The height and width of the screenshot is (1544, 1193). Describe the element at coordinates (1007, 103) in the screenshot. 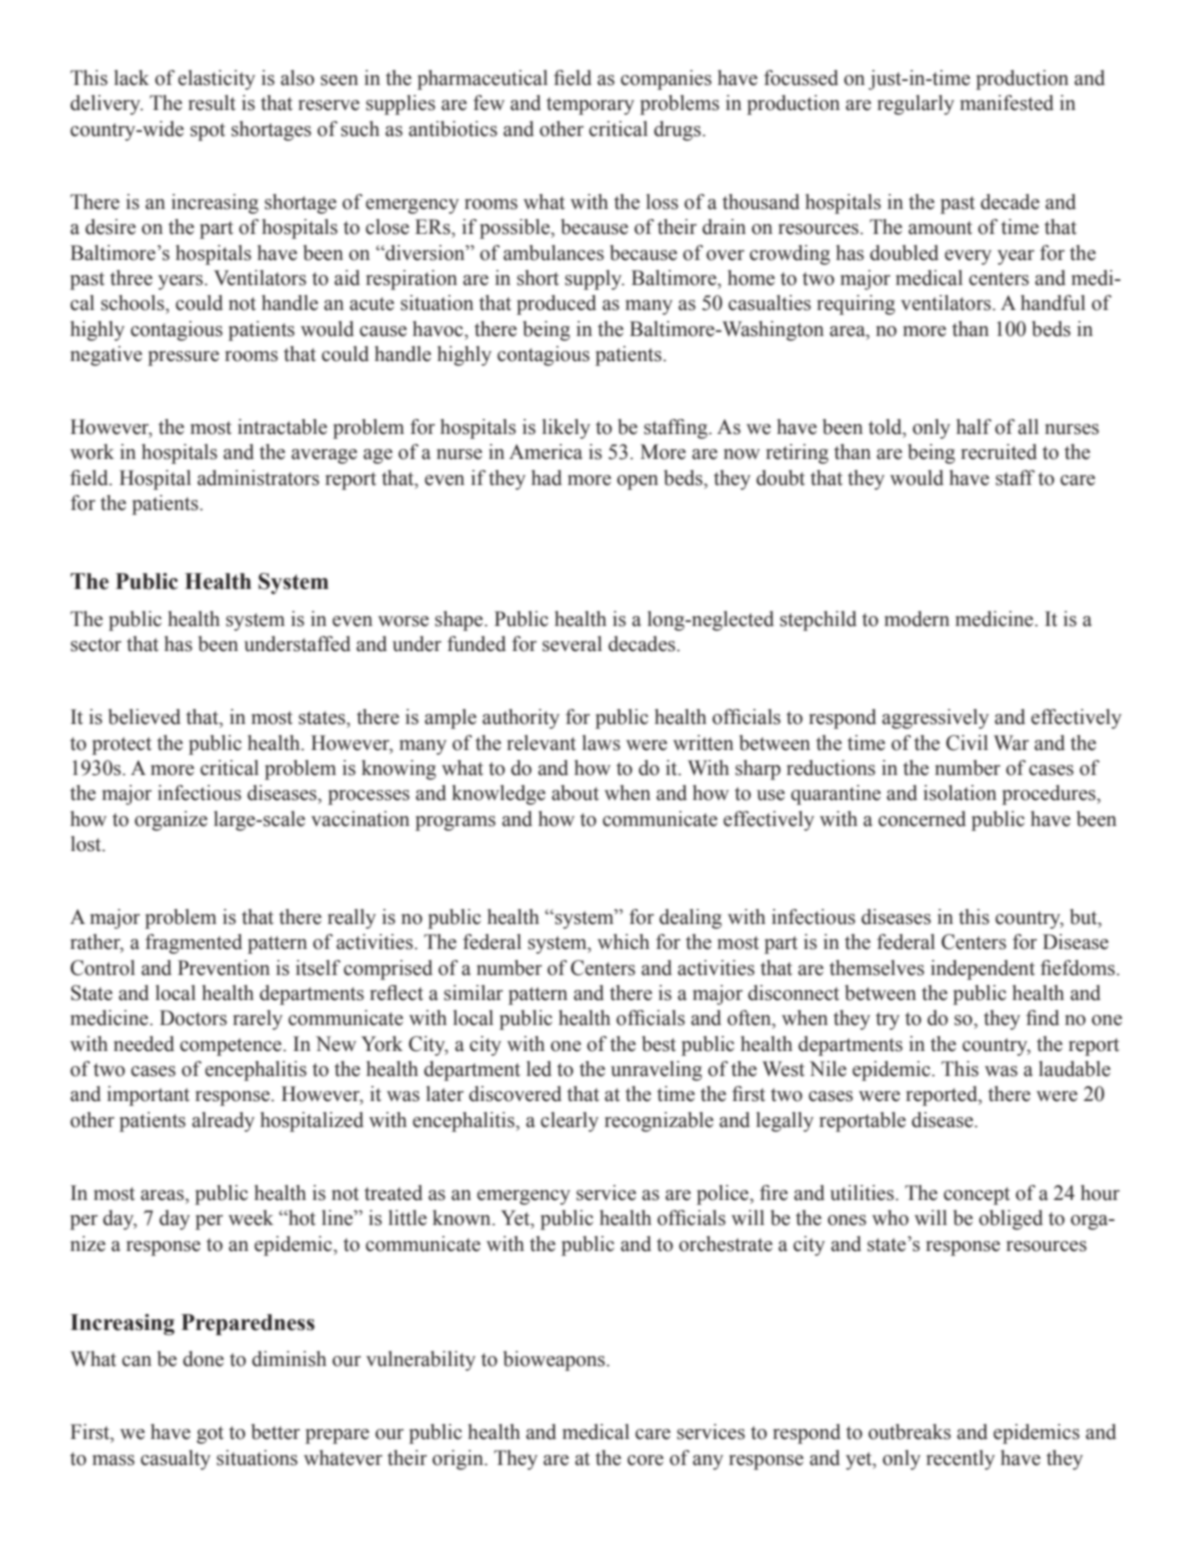

I see `manifested` at that location.
